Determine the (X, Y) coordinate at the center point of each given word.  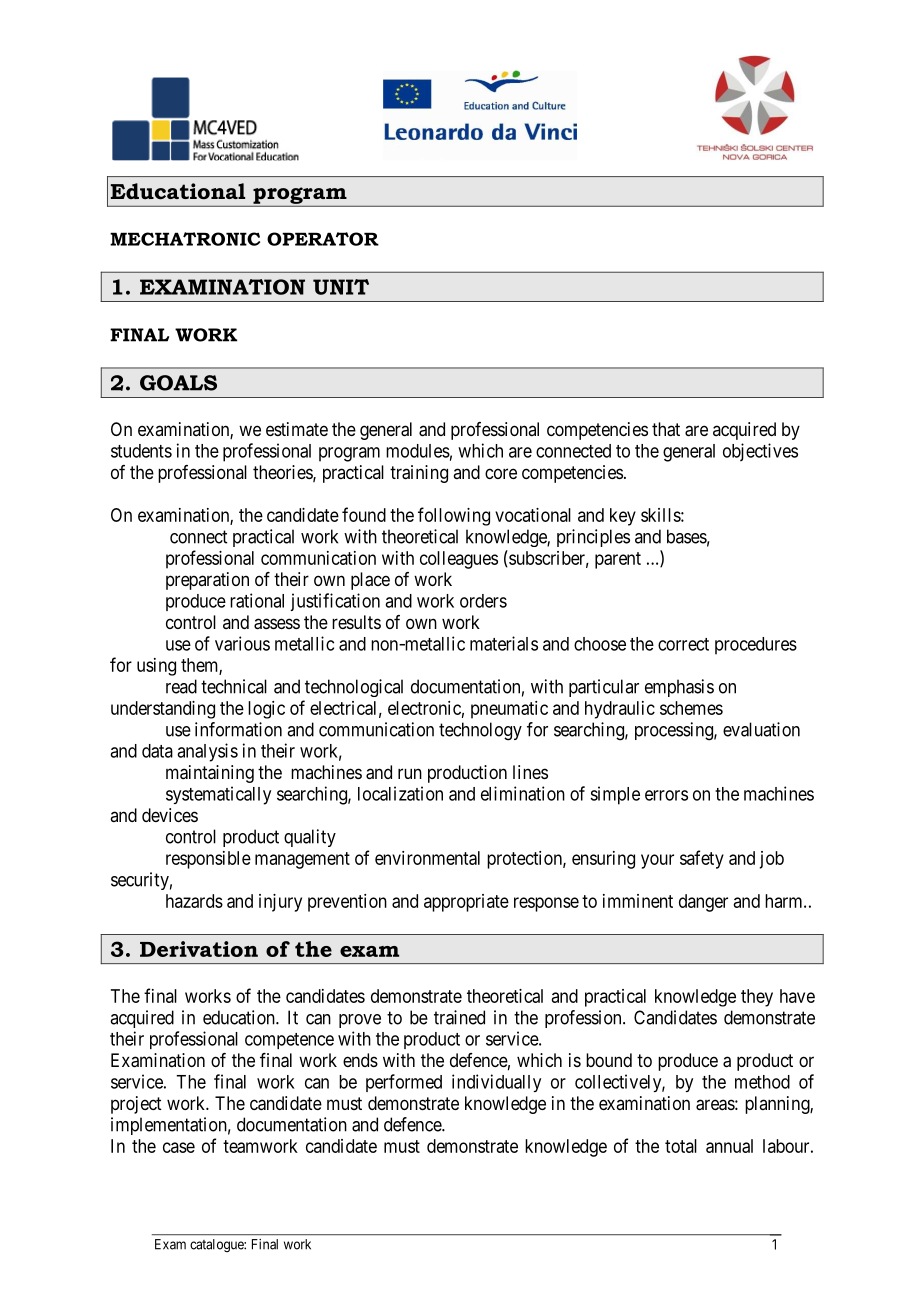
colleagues (459, 560)
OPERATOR (323, 239)
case (179, 1147)
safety (702, 859)
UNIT (341, 287)
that (666, 429)
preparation (207, 581)
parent (618, 560)
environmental (427, 858)
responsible (208, 860)
